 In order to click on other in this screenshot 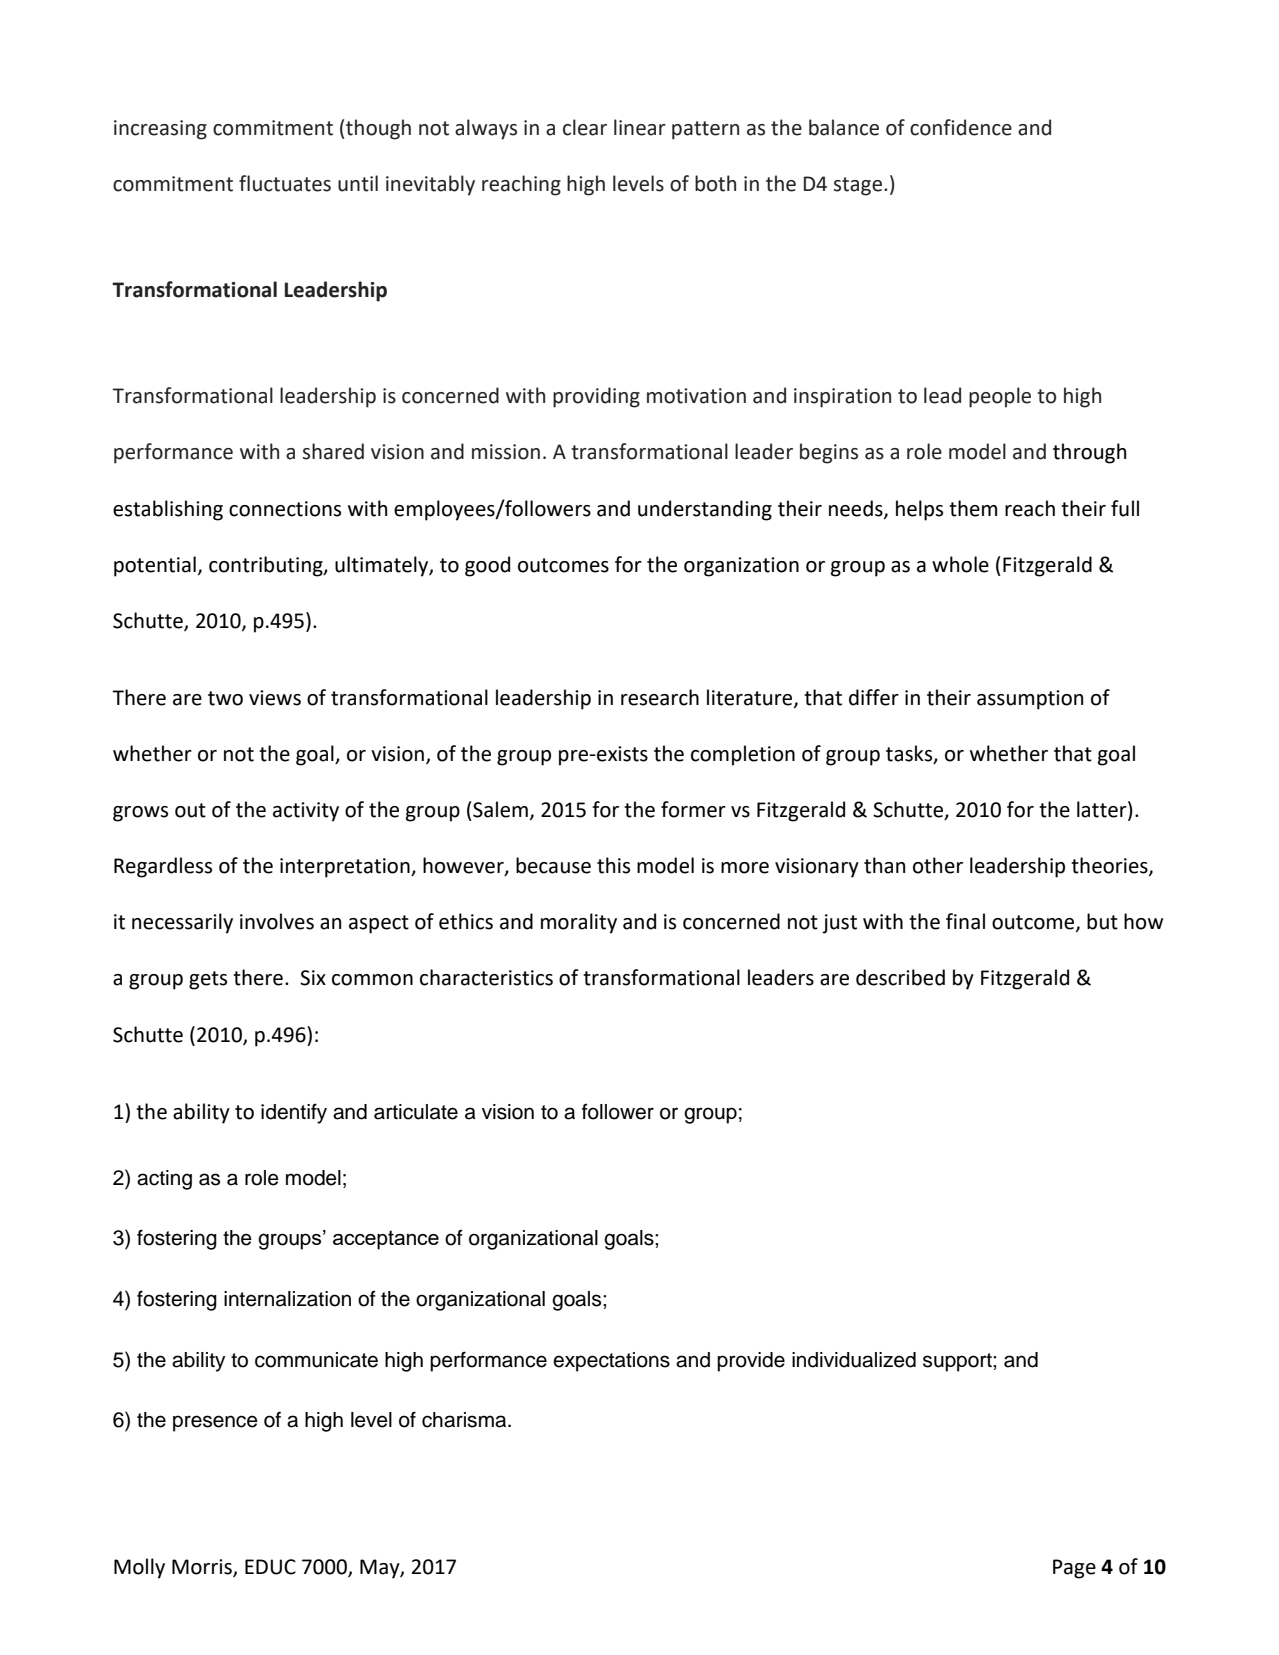, I will do `click(938, 865)`.
